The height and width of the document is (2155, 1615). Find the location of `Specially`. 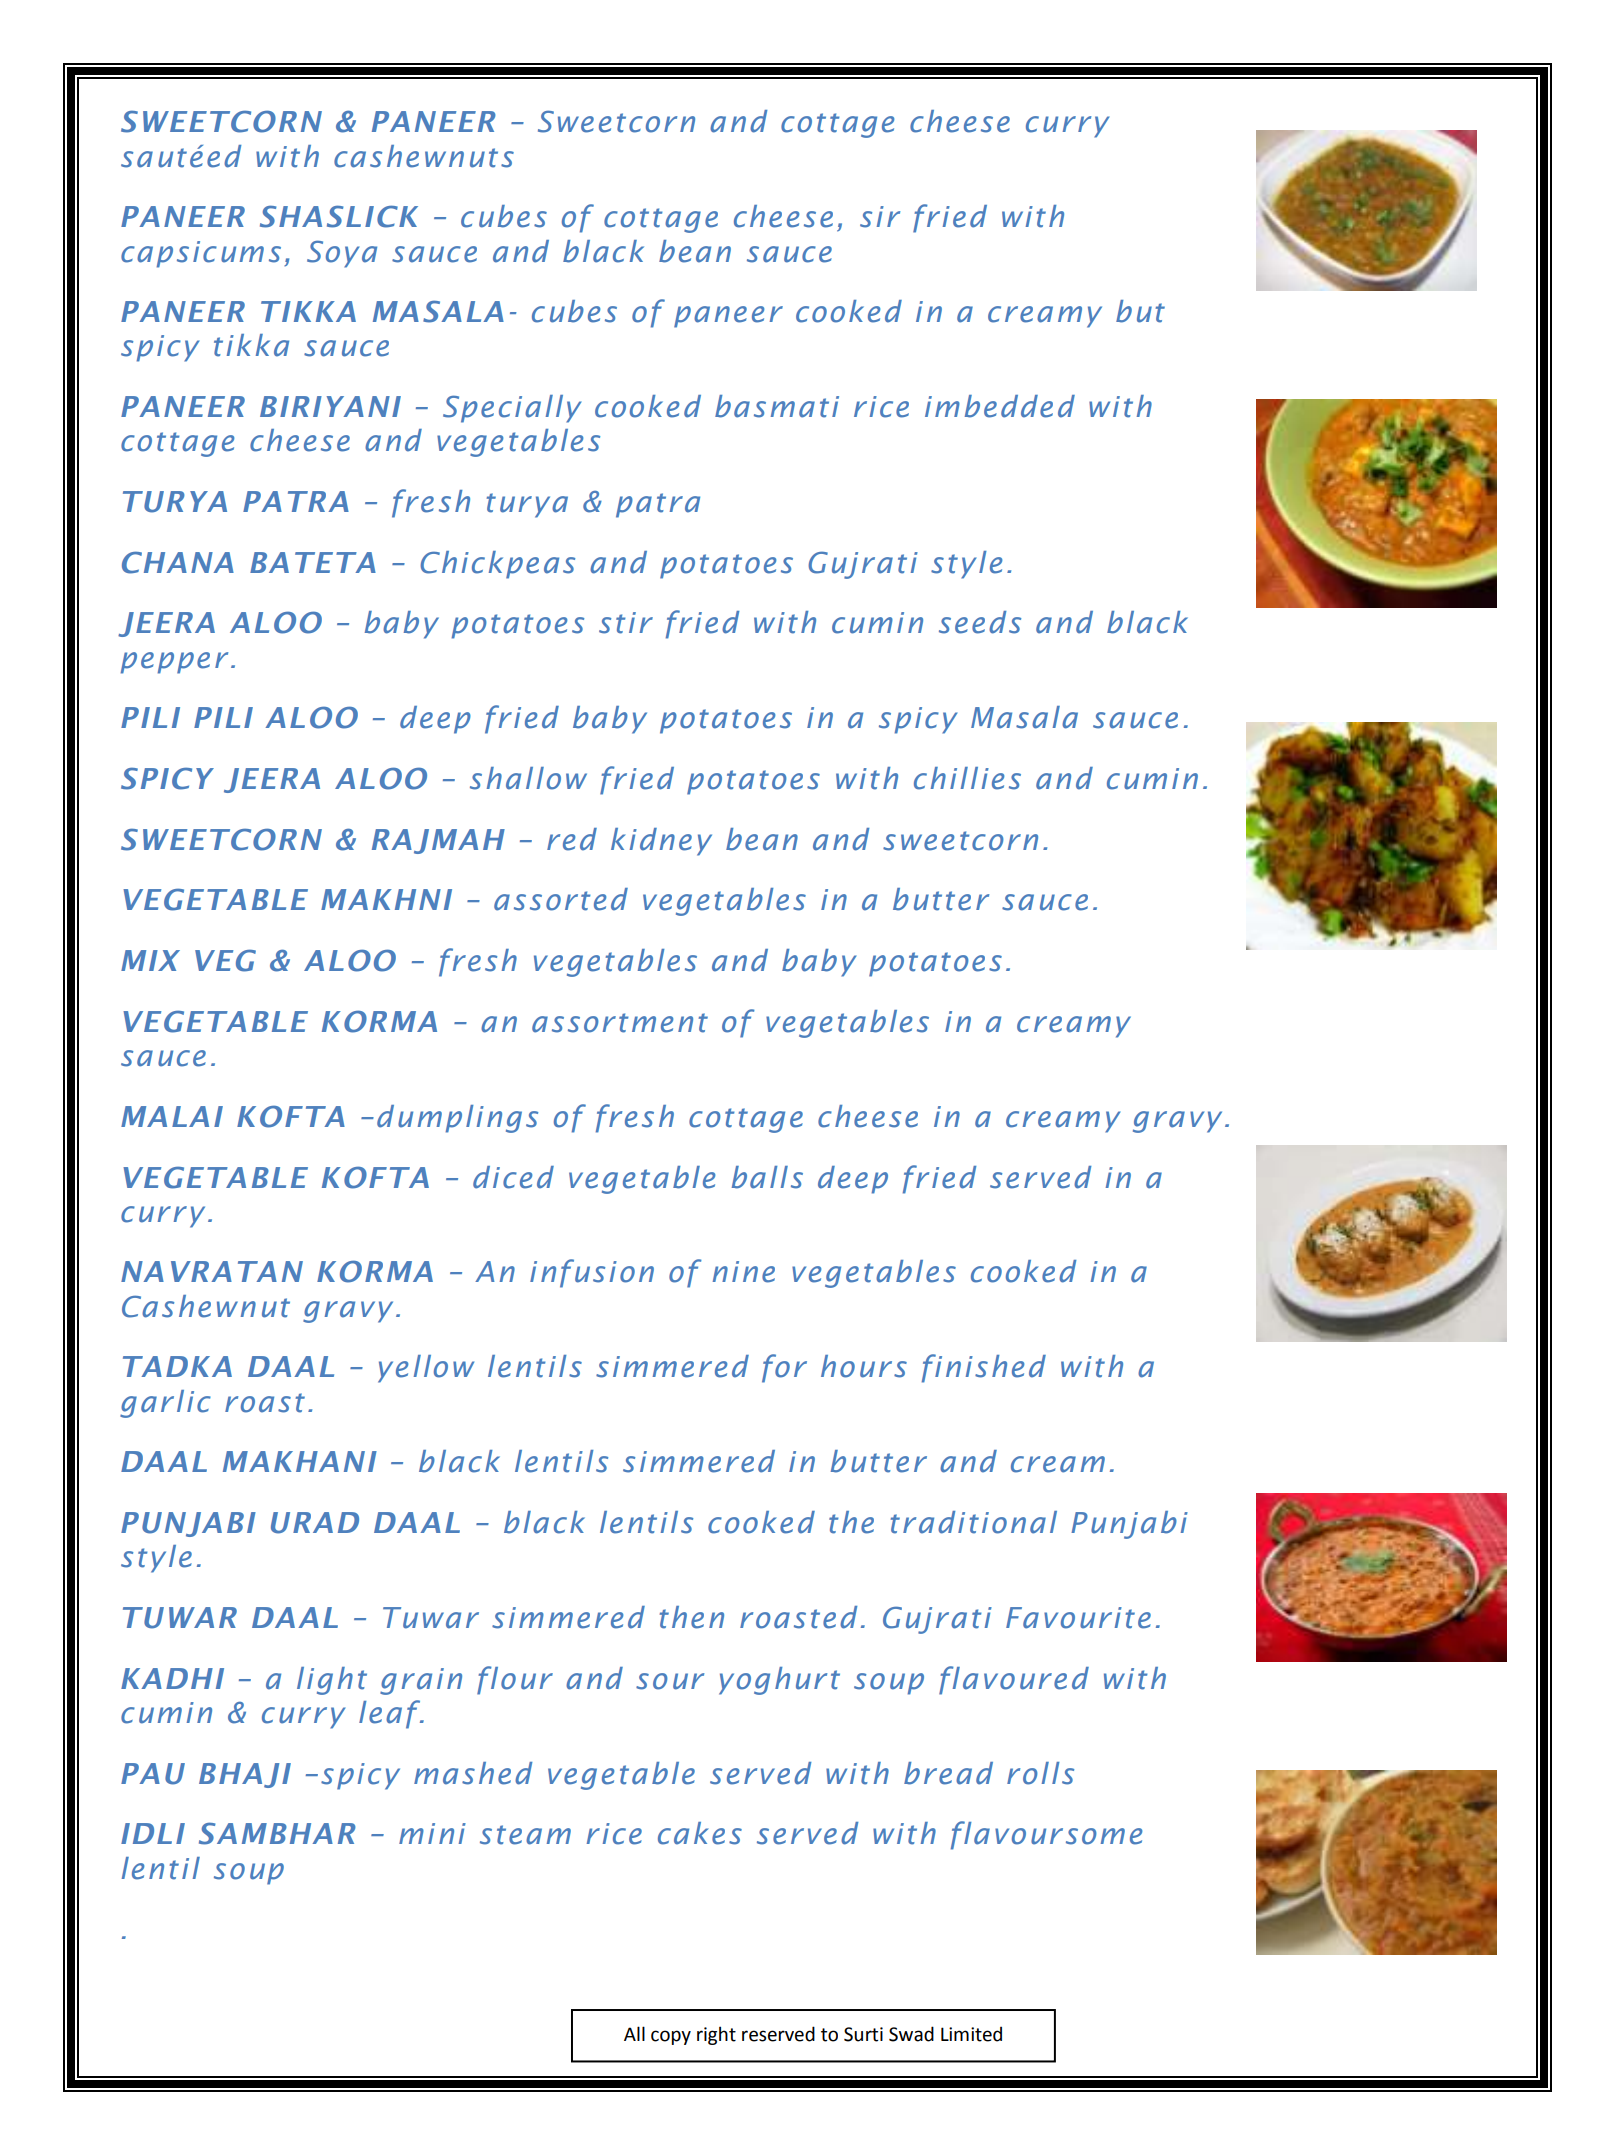

Specially is located at coordinates (512, 409).
